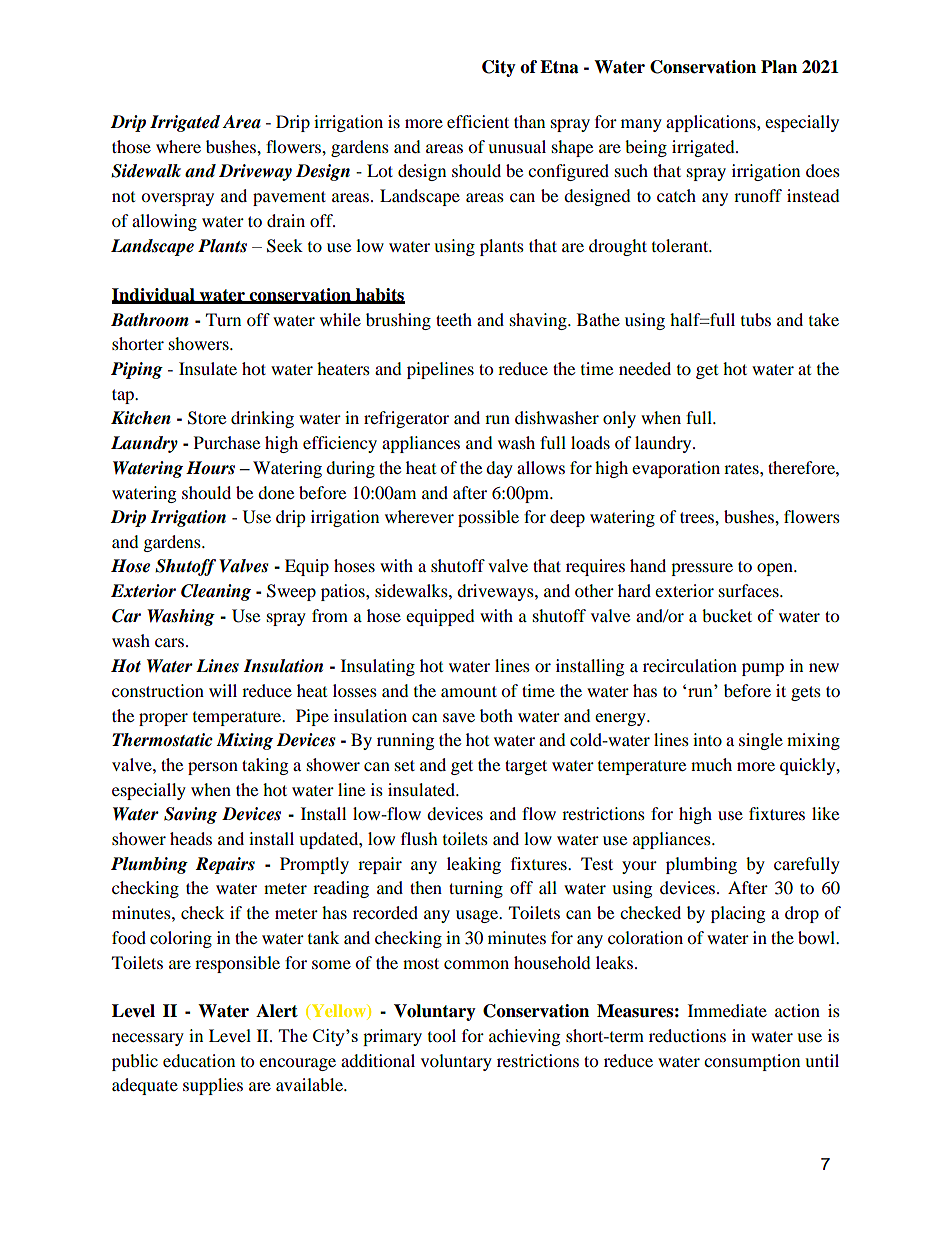 This document has height=1233, width=952. I want to click on surfaces, so click(750, 590).
